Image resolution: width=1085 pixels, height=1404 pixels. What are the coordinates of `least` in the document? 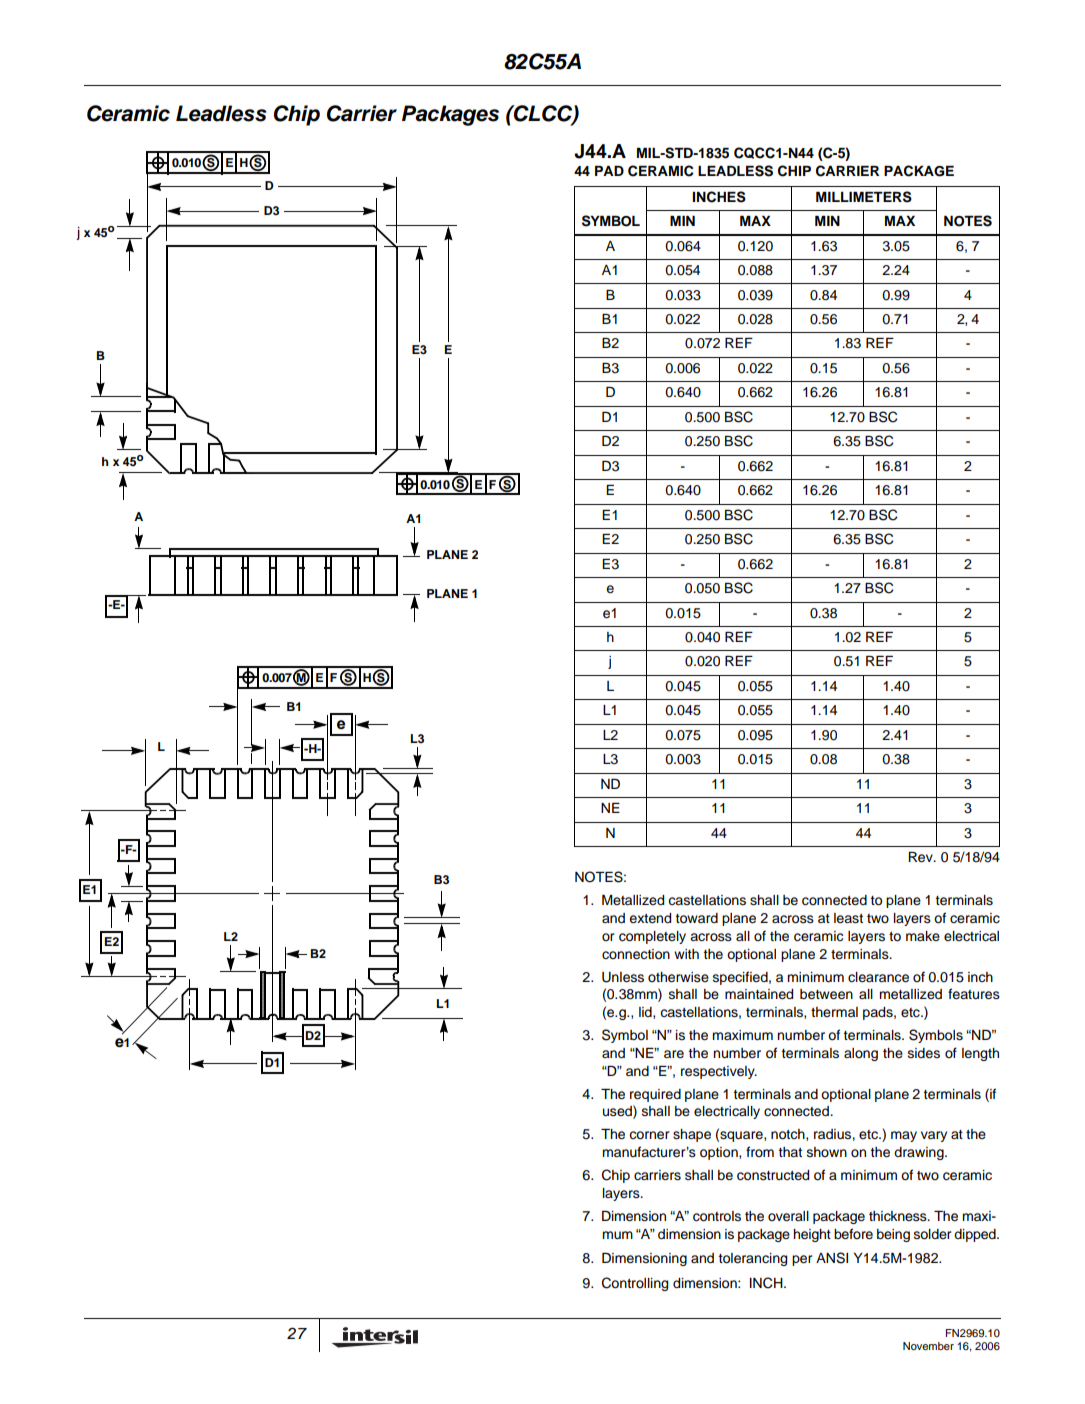 It's located at (848, 918).
